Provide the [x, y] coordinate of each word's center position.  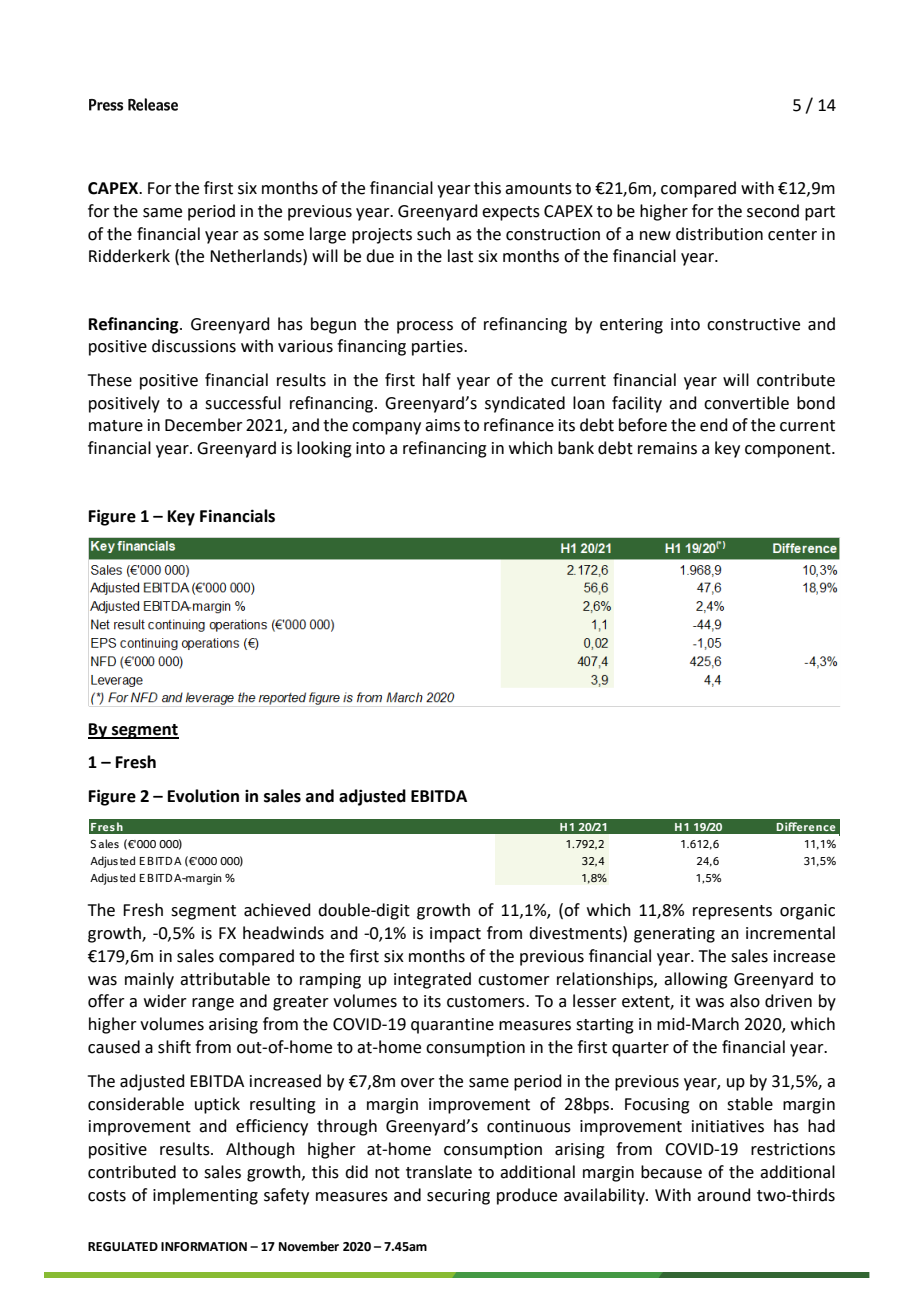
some [284, 236]
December [204, 425]
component [789, 450]
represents [732, 912]
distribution [719, 234]
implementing [205, 1196]
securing [458, 1197]
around [724, 1195]
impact [455, 935]
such [434, 234]
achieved [277, 910]
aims [442, 425]
